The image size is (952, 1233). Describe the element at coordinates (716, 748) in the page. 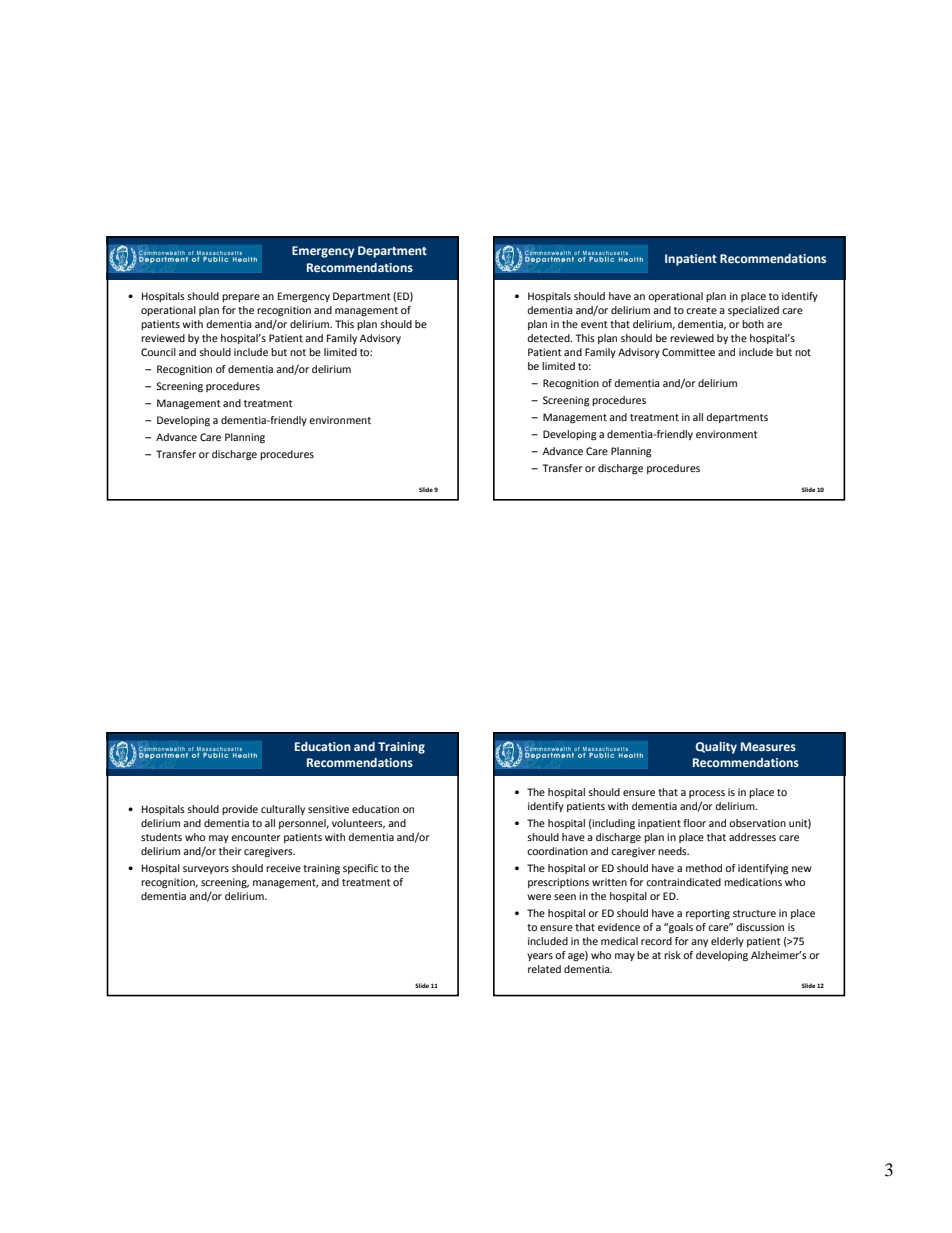

I see `Quality` at that location.
